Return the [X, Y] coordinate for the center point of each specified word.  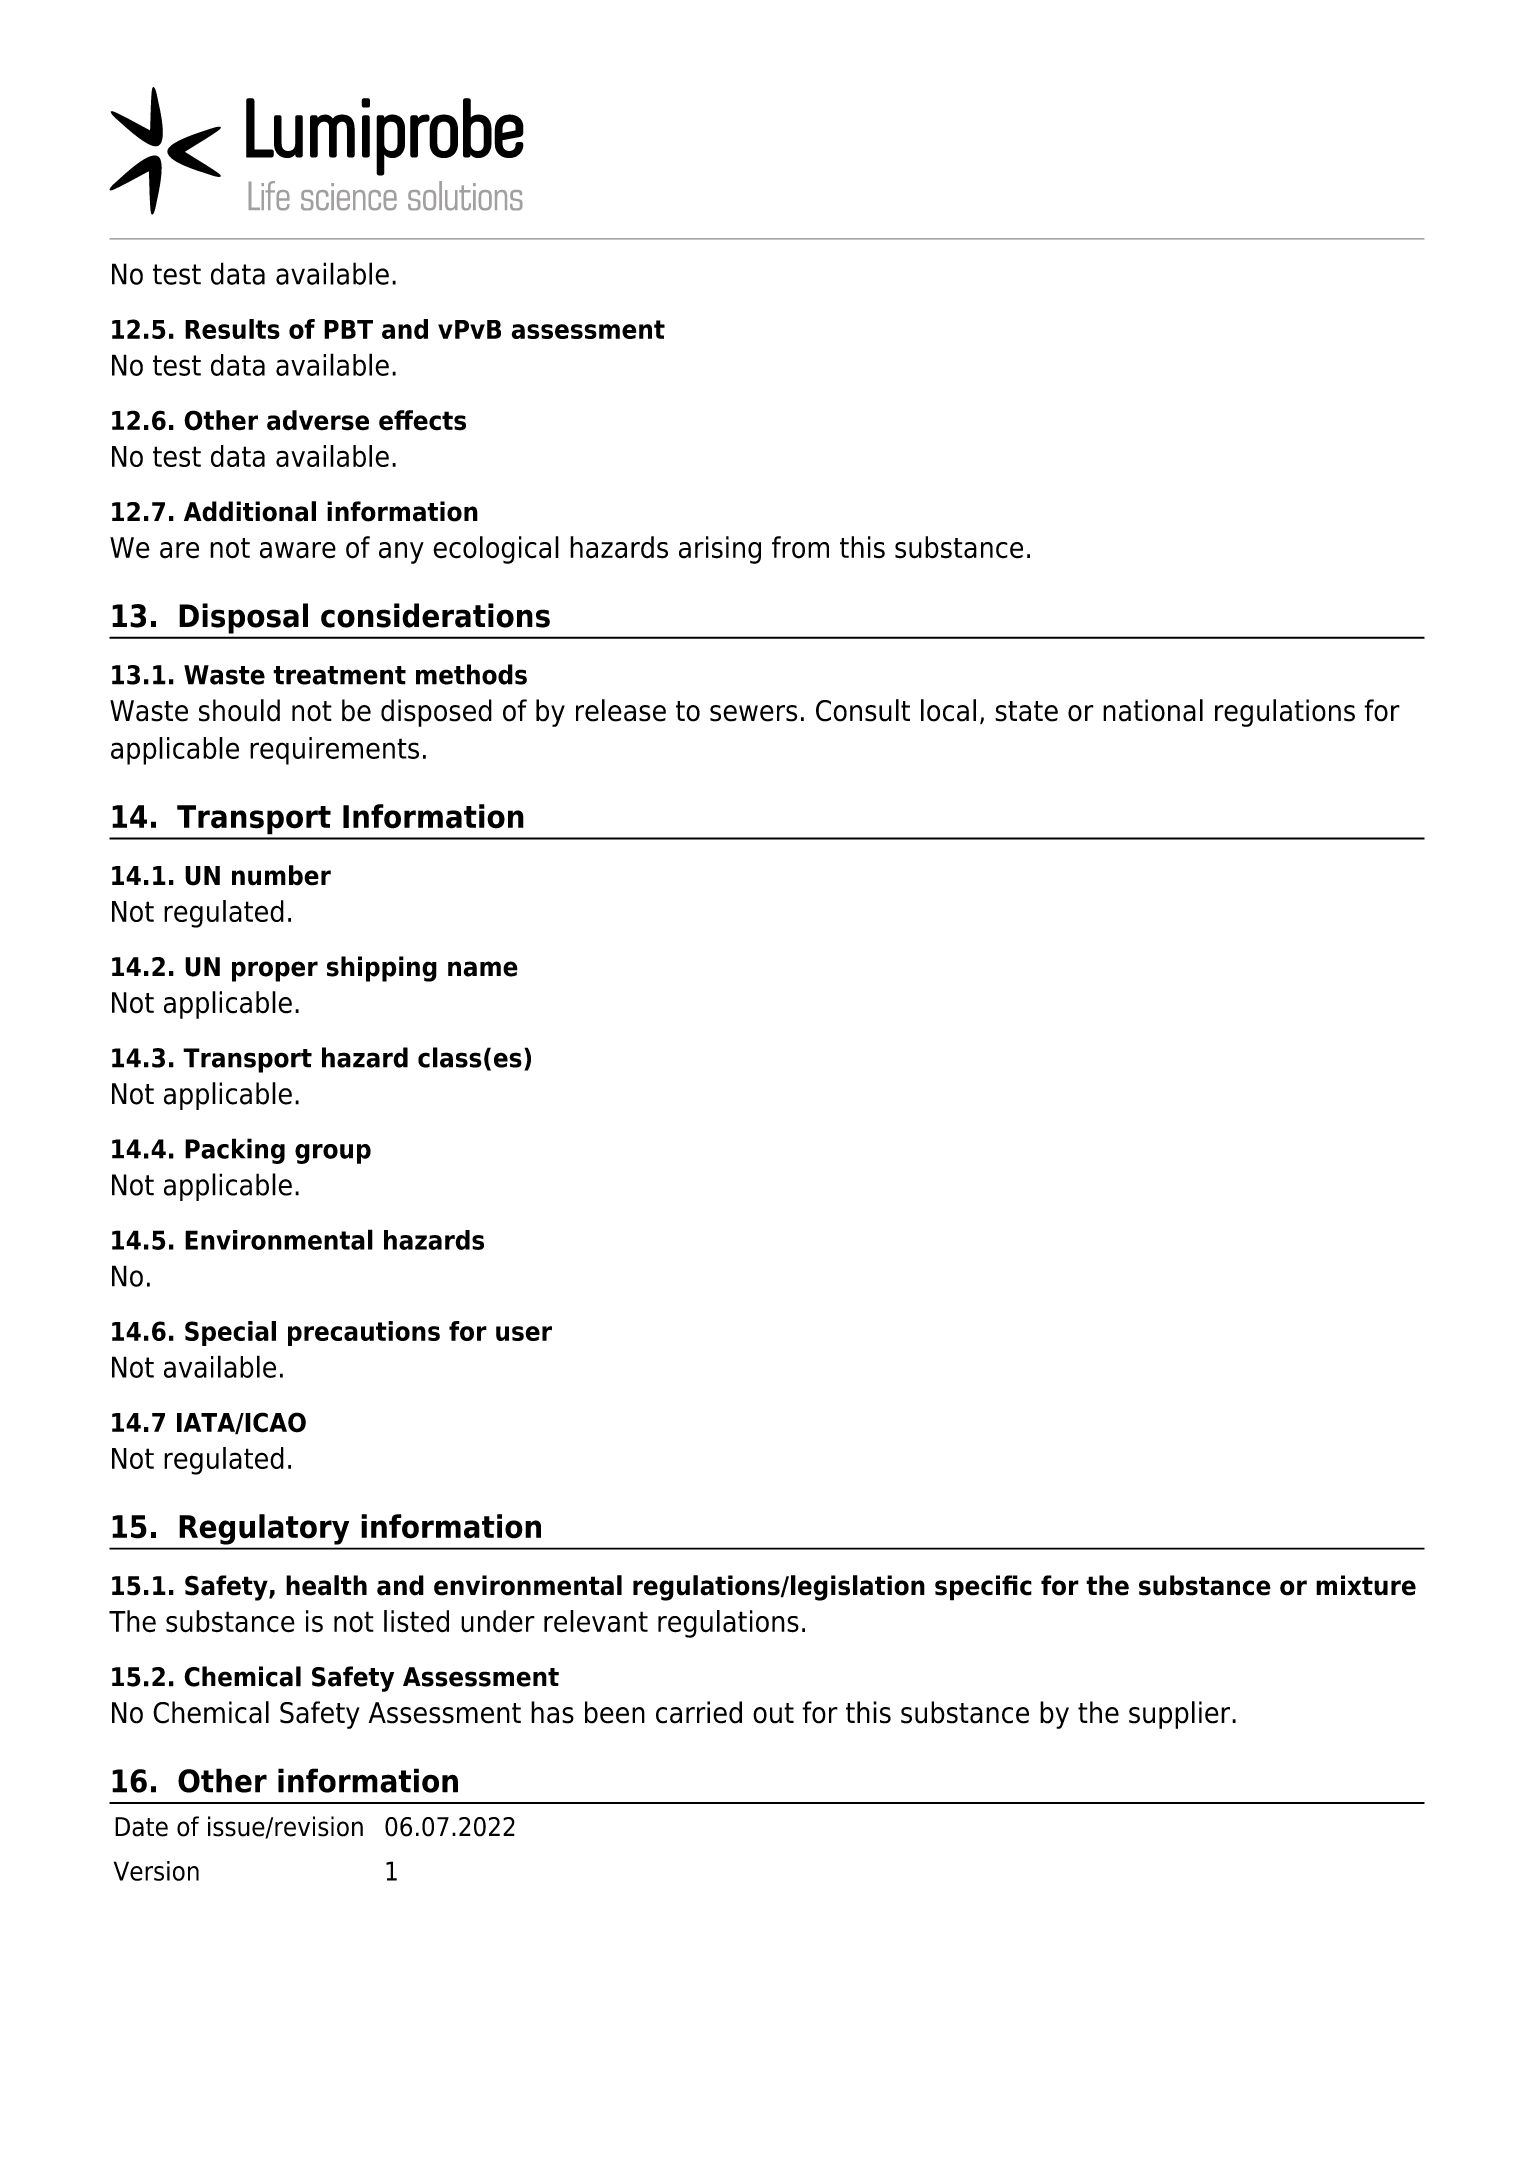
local [948, 710]
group [333, 1154]
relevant [596, 1621]
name [483, 969]
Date [141, 1827]
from [800, 547]
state [1026, 711]
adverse [318, 420]
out [773, 1713]
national [1153, 710]
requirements [334, 751]
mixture [1366, 1585]
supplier [1181, 1715]
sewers [753, 713]
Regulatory [264, 1529]
